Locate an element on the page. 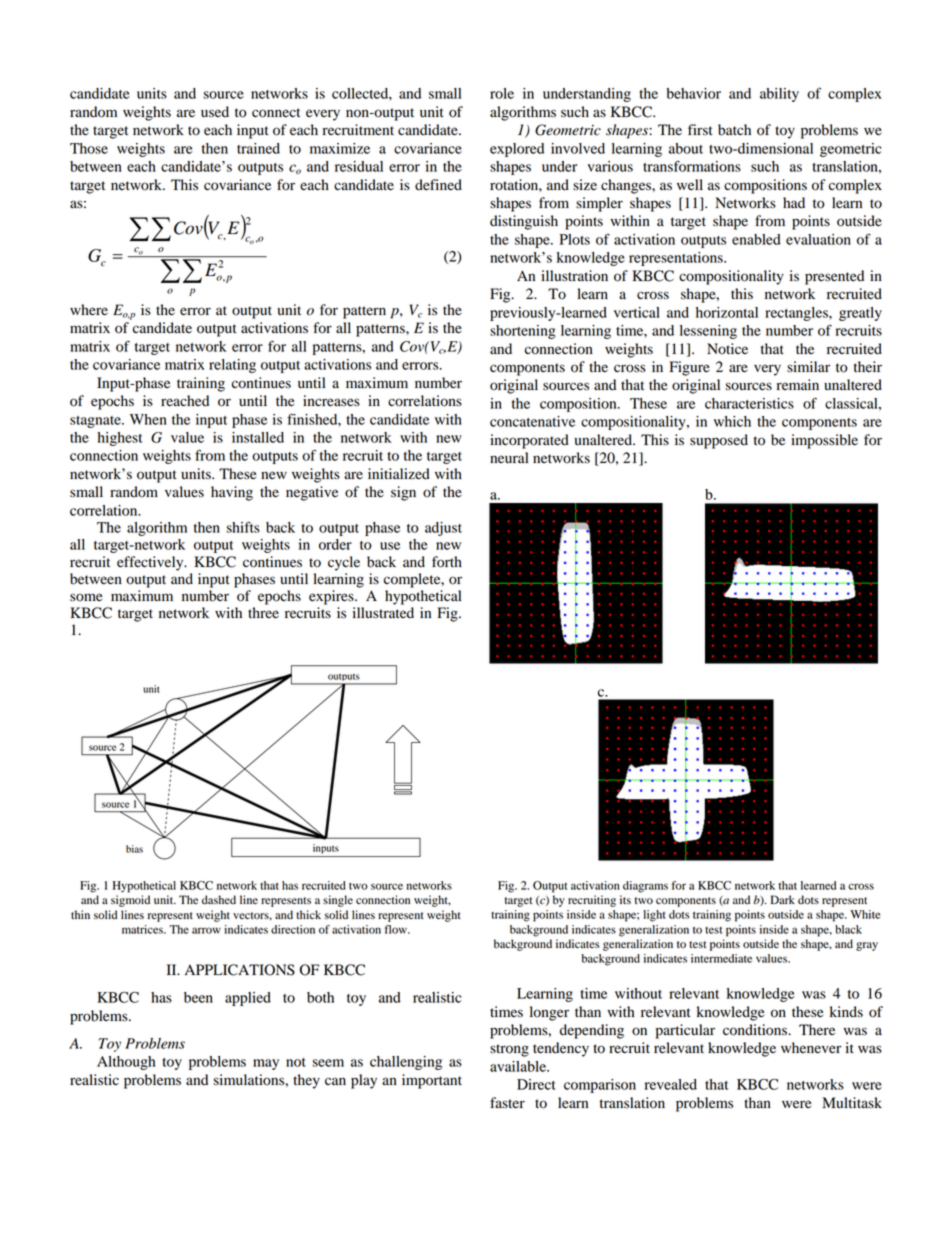 This image has height=1233, width=952. rectangles is located at coordinates (797, 314).
